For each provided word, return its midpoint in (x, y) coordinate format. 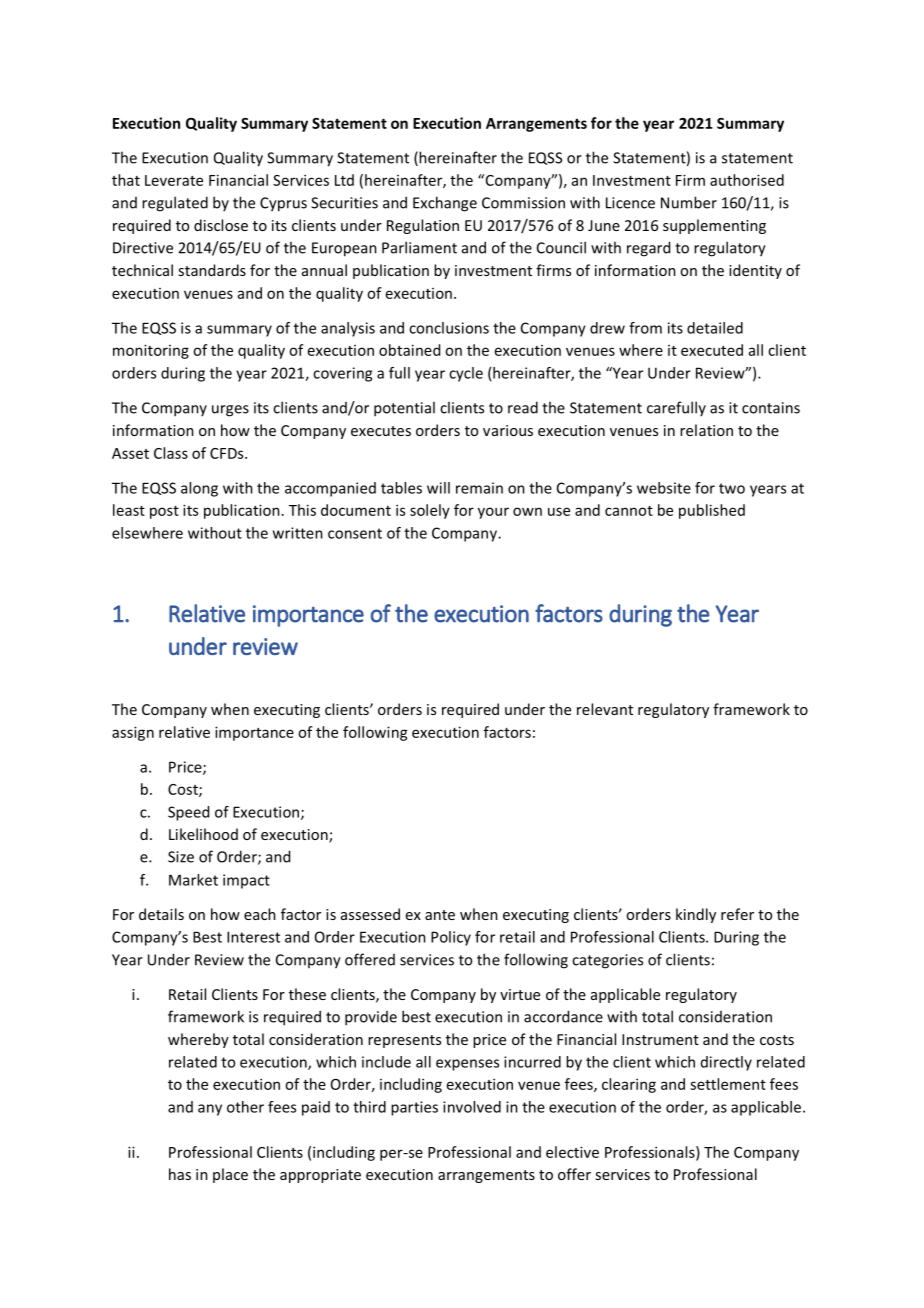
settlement (728, 1084)
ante (440, 915)
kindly (696, 915)
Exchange (445, 204)
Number (689, 202)
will (438, 488)
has (180, 1174)
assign (133, 733)
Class (171, 453)
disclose (221, 225)
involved (472, 1107)
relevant (605, 709)
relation (706, 430)
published (712, 511)
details (161, 914)
